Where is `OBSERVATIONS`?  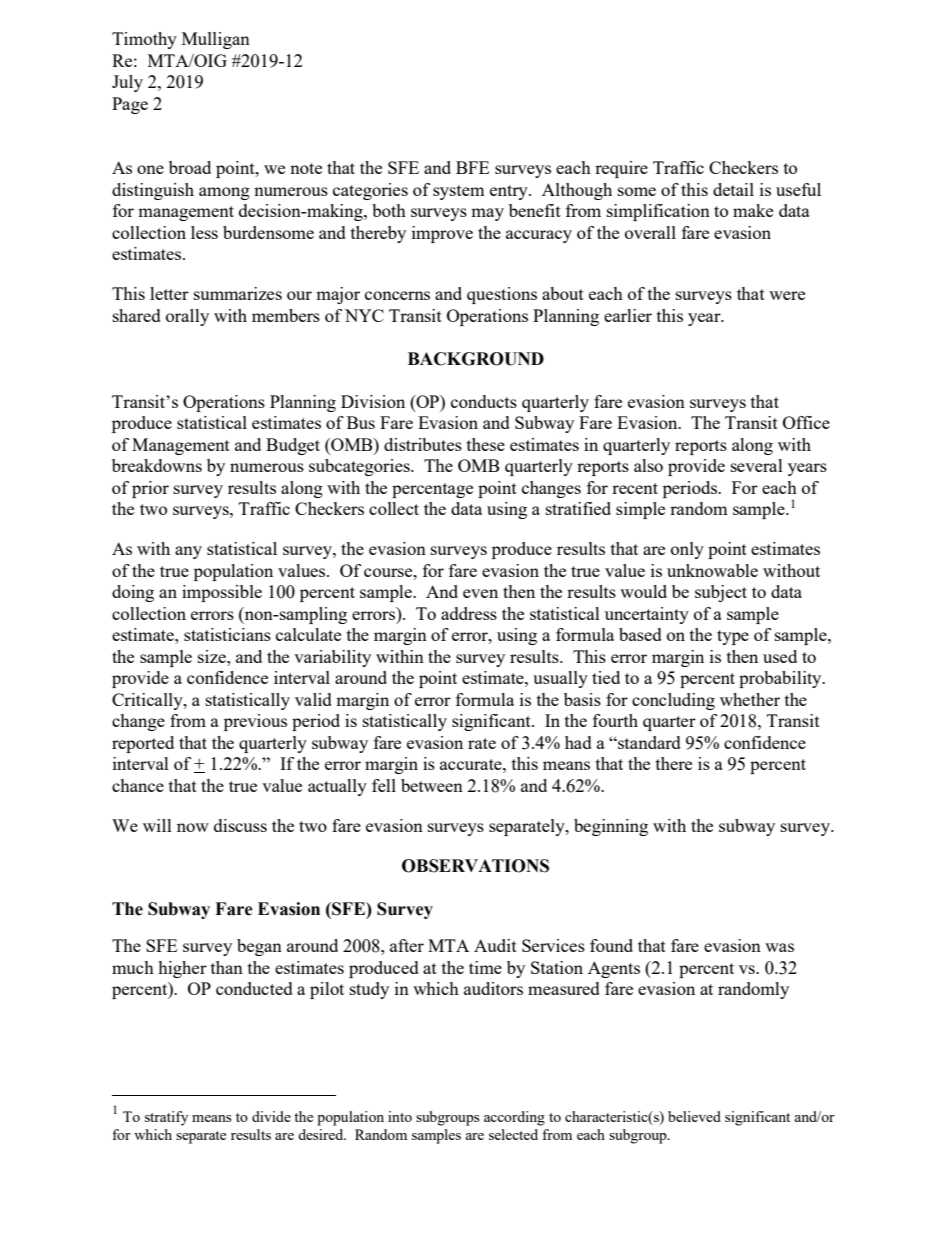 OBSERVATIONS is located at coordinates (475, 866).
